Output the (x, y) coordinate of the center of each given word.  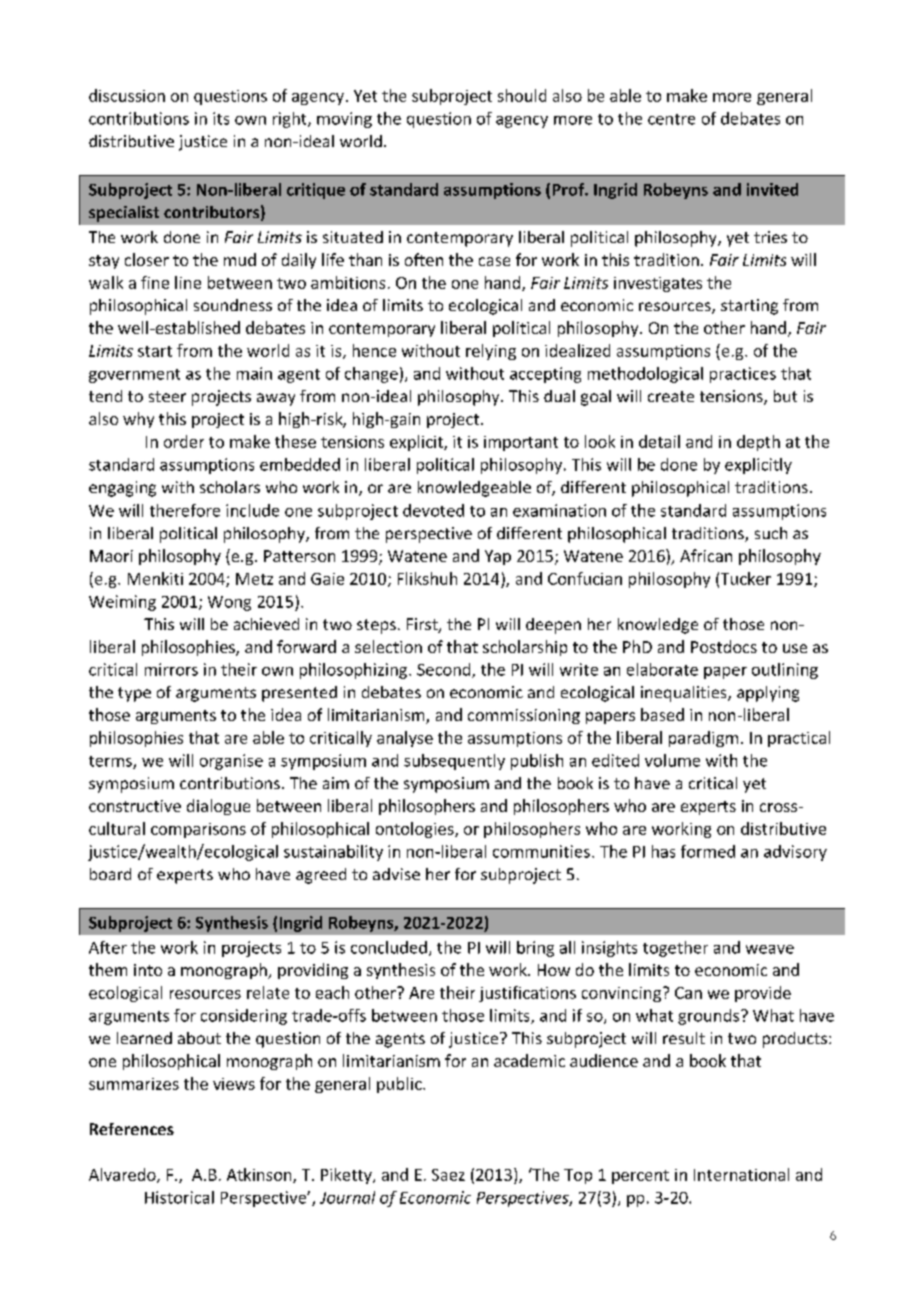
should (522, 95)
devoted (433, 510)
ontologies (416, 830)
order (184, 441)
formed (708, 851)
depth (758, 443)
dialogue (218, 807)
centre (671, 119)
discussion (127, 95)
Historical (179, 1197)
